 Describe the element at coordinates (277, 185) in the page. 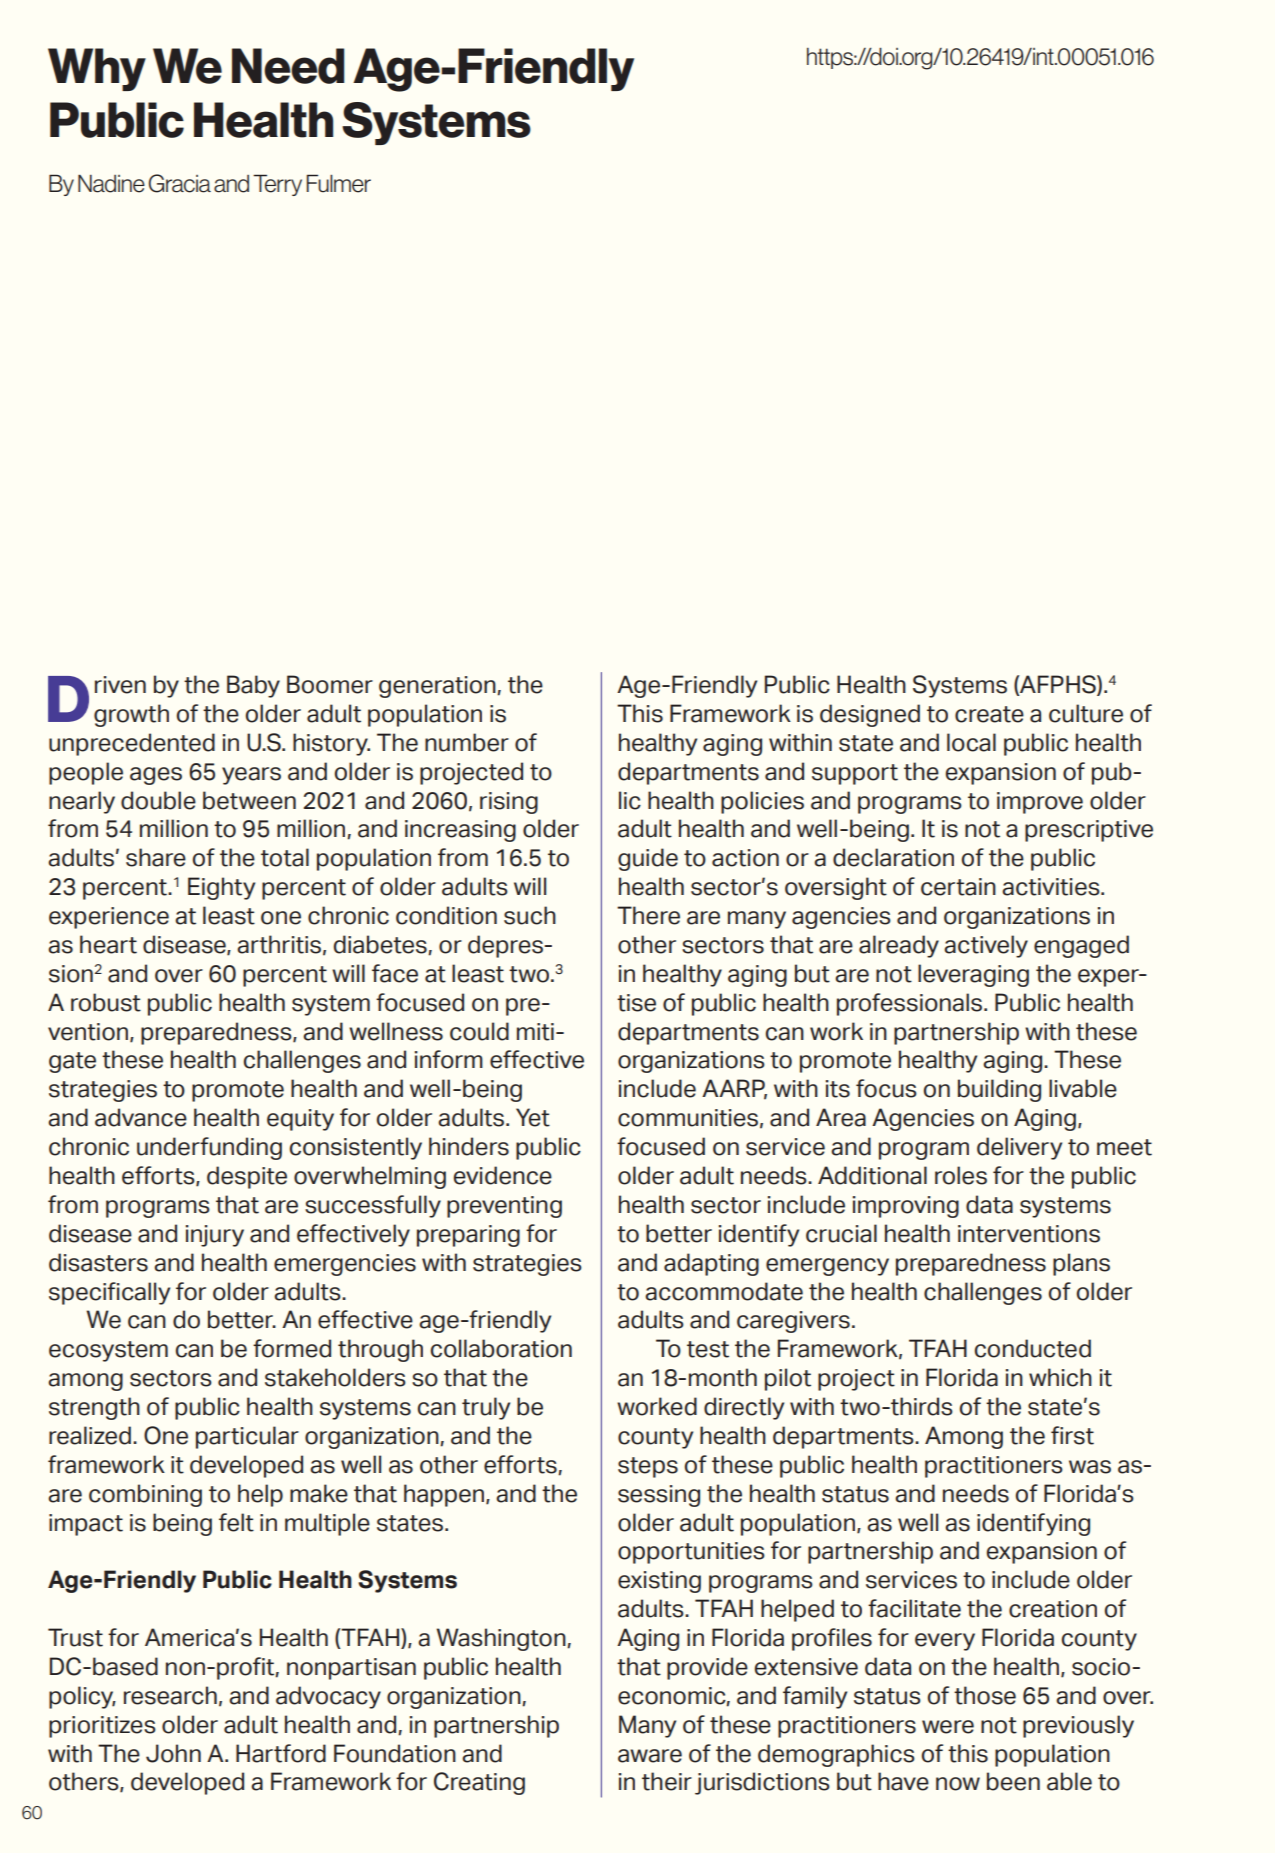

I see `Terry` at that location.
